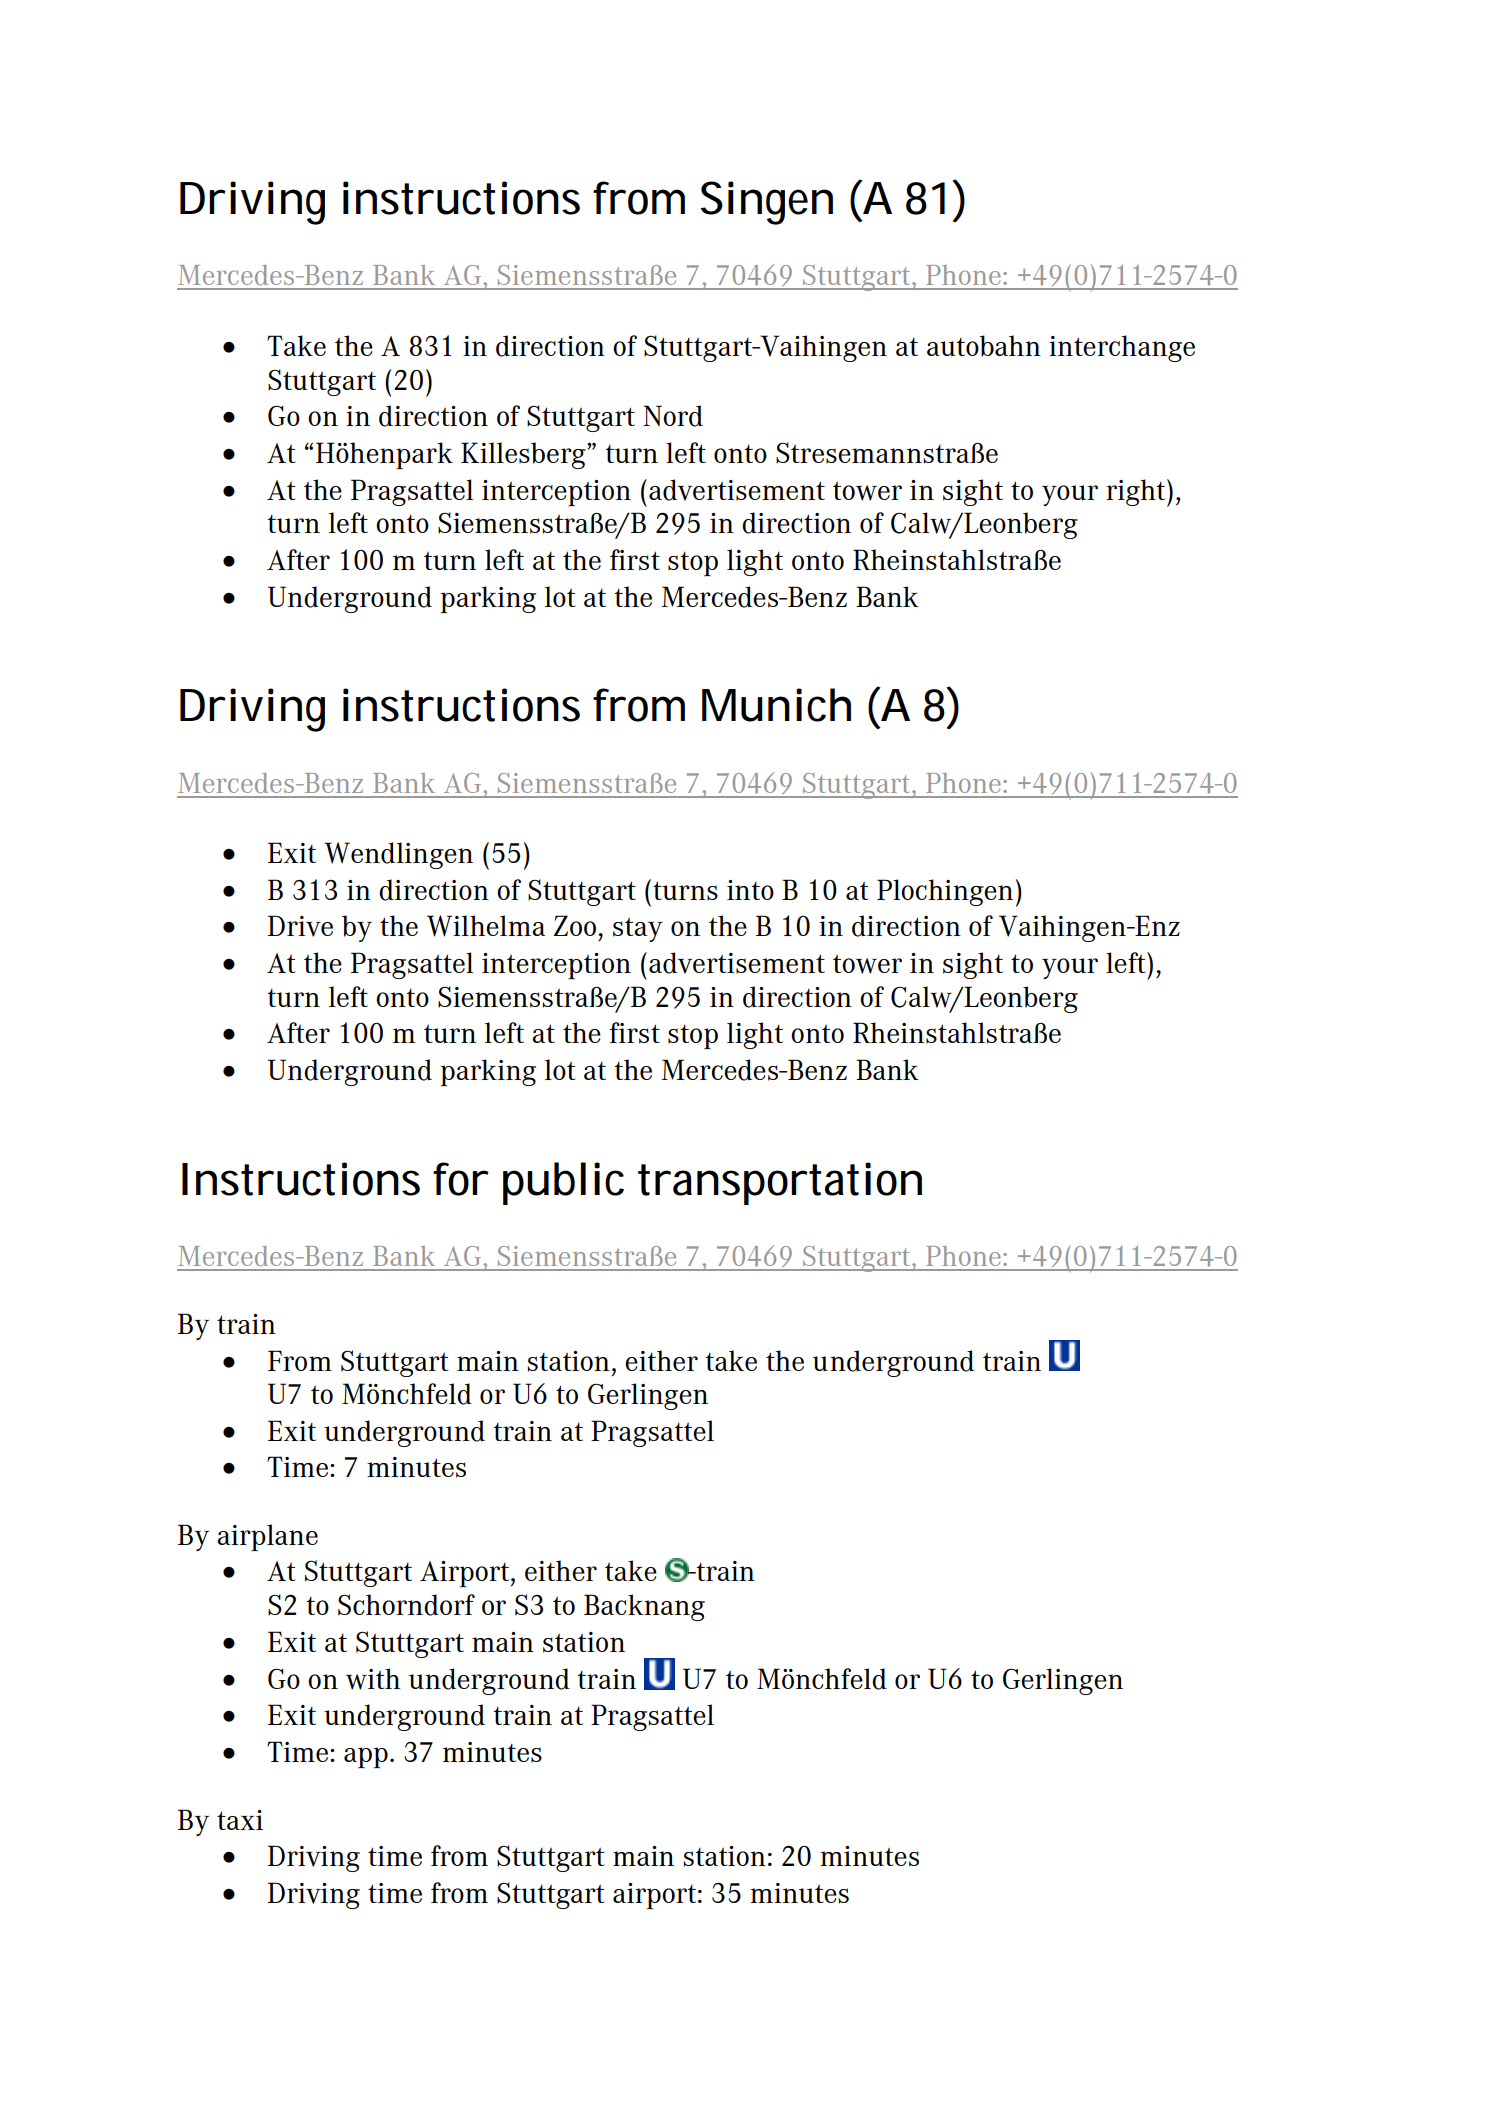 The height and width of the screenshot is (2105, 1489). What do you see at coordinates (638, 930) in the screenshot?
I see `stay` at bounding box center [638, 930].
